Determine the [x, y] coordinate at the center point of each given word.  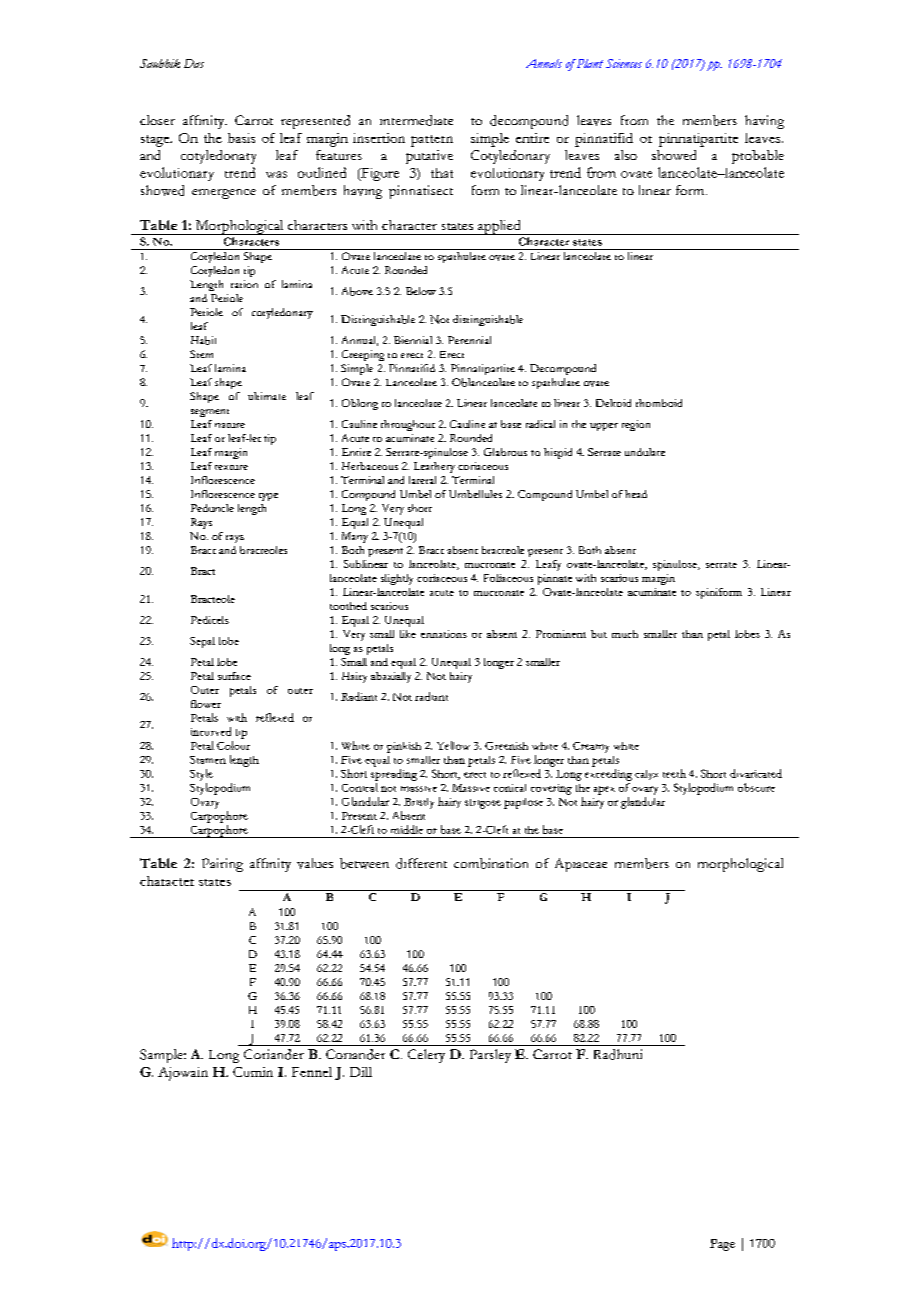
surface [234, 676]
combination [491, 863]
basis [241, 138]
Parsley [490, 1056]
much [625, 634]
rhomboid [659, 403]
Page [722, 1245]
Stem [201, 354]
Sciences [624, 63]
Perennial [469, 340]
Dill [361, 1072]
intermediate [416, 120]
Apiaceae [581, 865]
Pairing [222, 865]
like [408, 634]
